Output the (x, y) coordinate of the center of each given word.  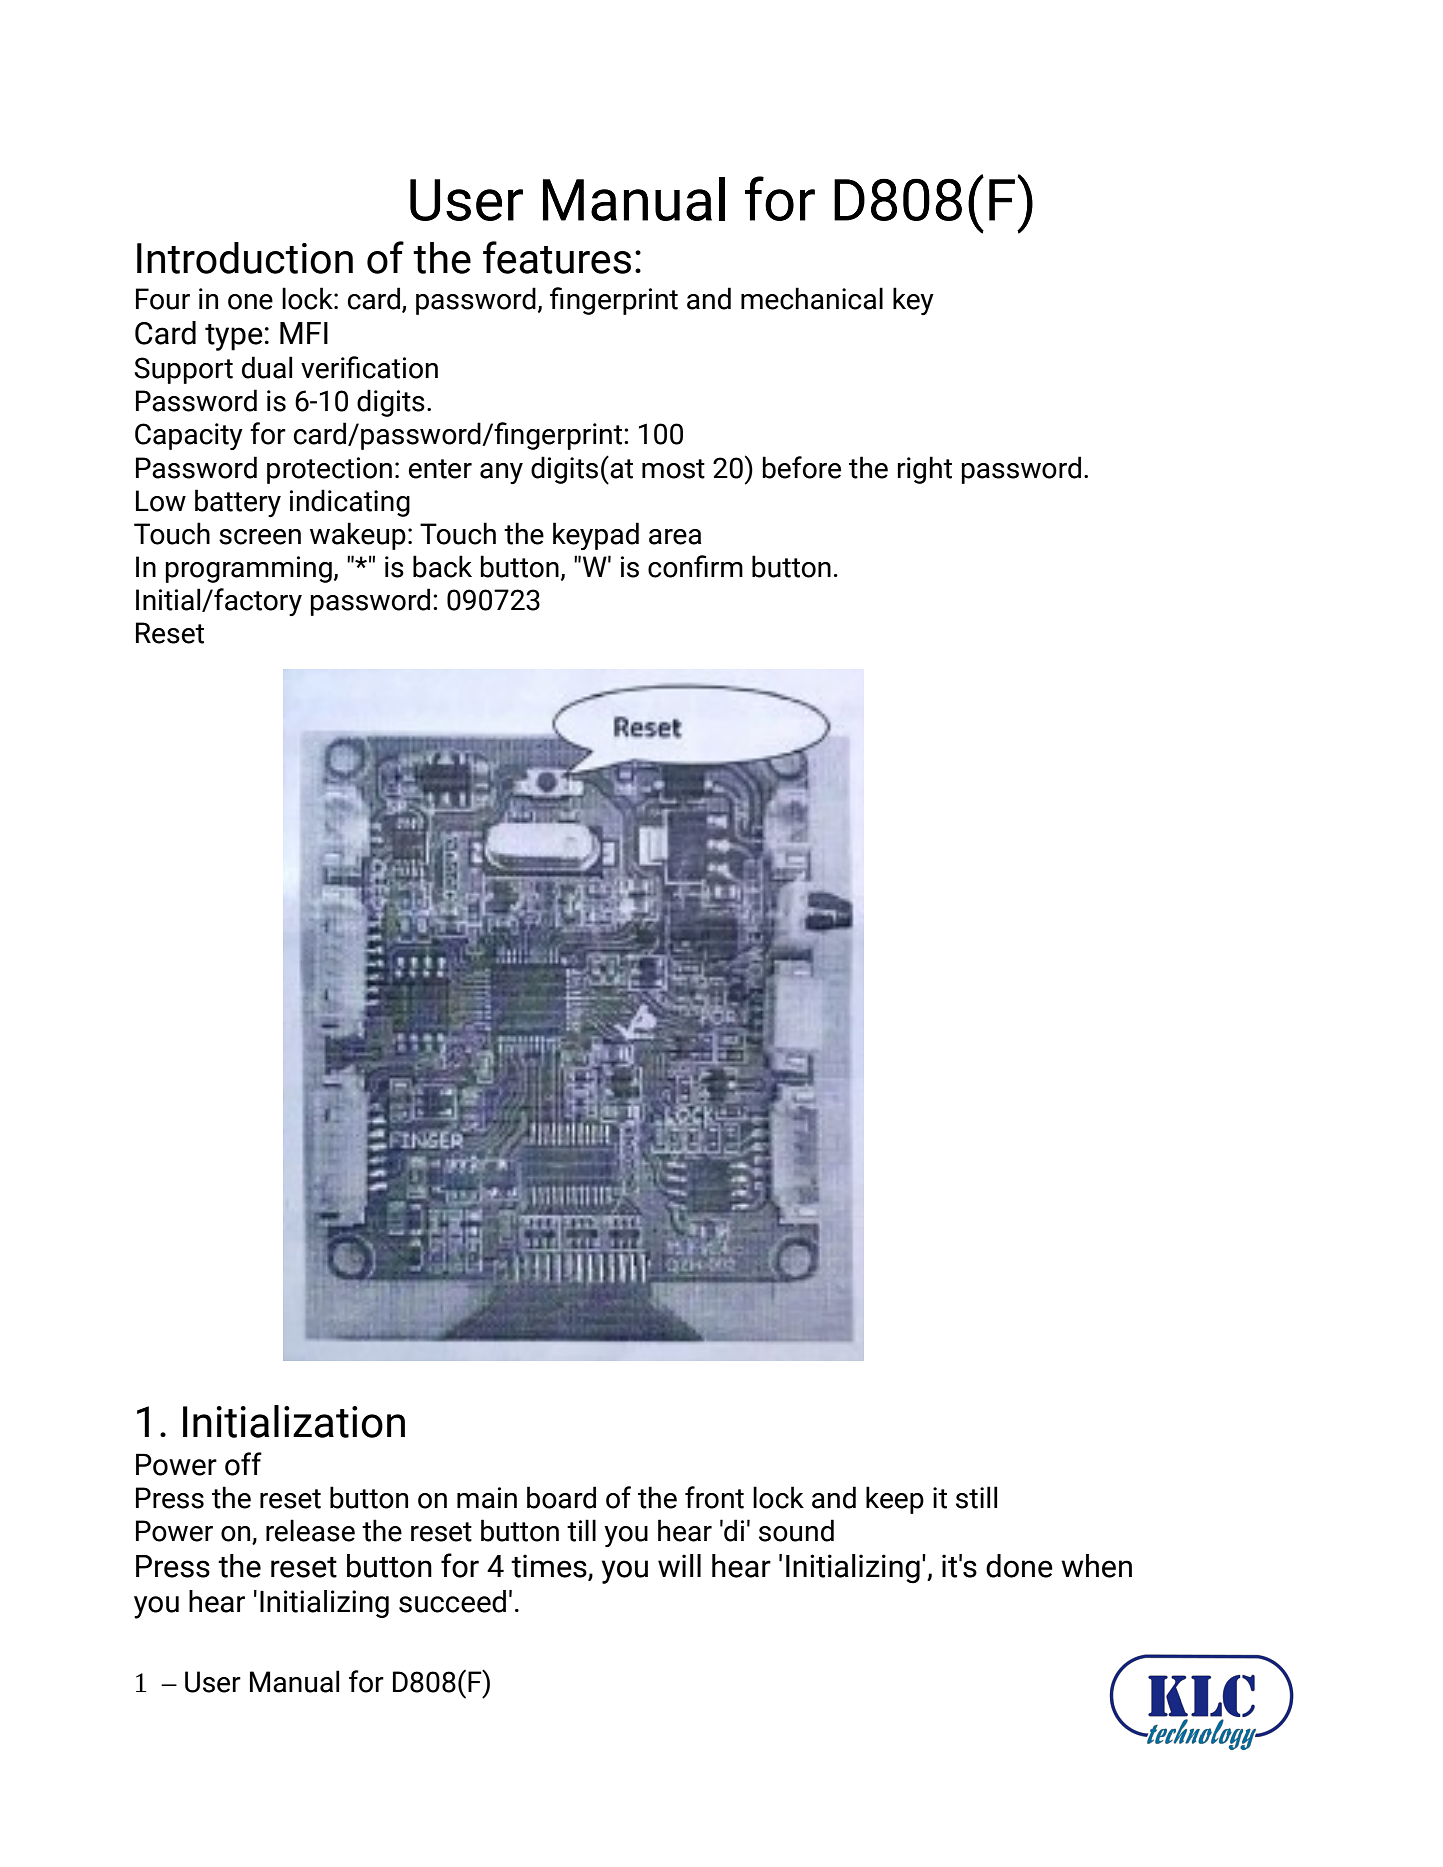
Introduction (245, 258)
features (557, 257)
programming (249, 569)
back (442, 566)
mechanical (812, 298)
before (802, 467)
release (310, 1530)
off (243, 1464)
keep (895, 1500)
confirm (695, 566)
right (925, 470)
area (675, 537)
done (1019, 1566)
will (679, 1565)
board (561, 1497)
